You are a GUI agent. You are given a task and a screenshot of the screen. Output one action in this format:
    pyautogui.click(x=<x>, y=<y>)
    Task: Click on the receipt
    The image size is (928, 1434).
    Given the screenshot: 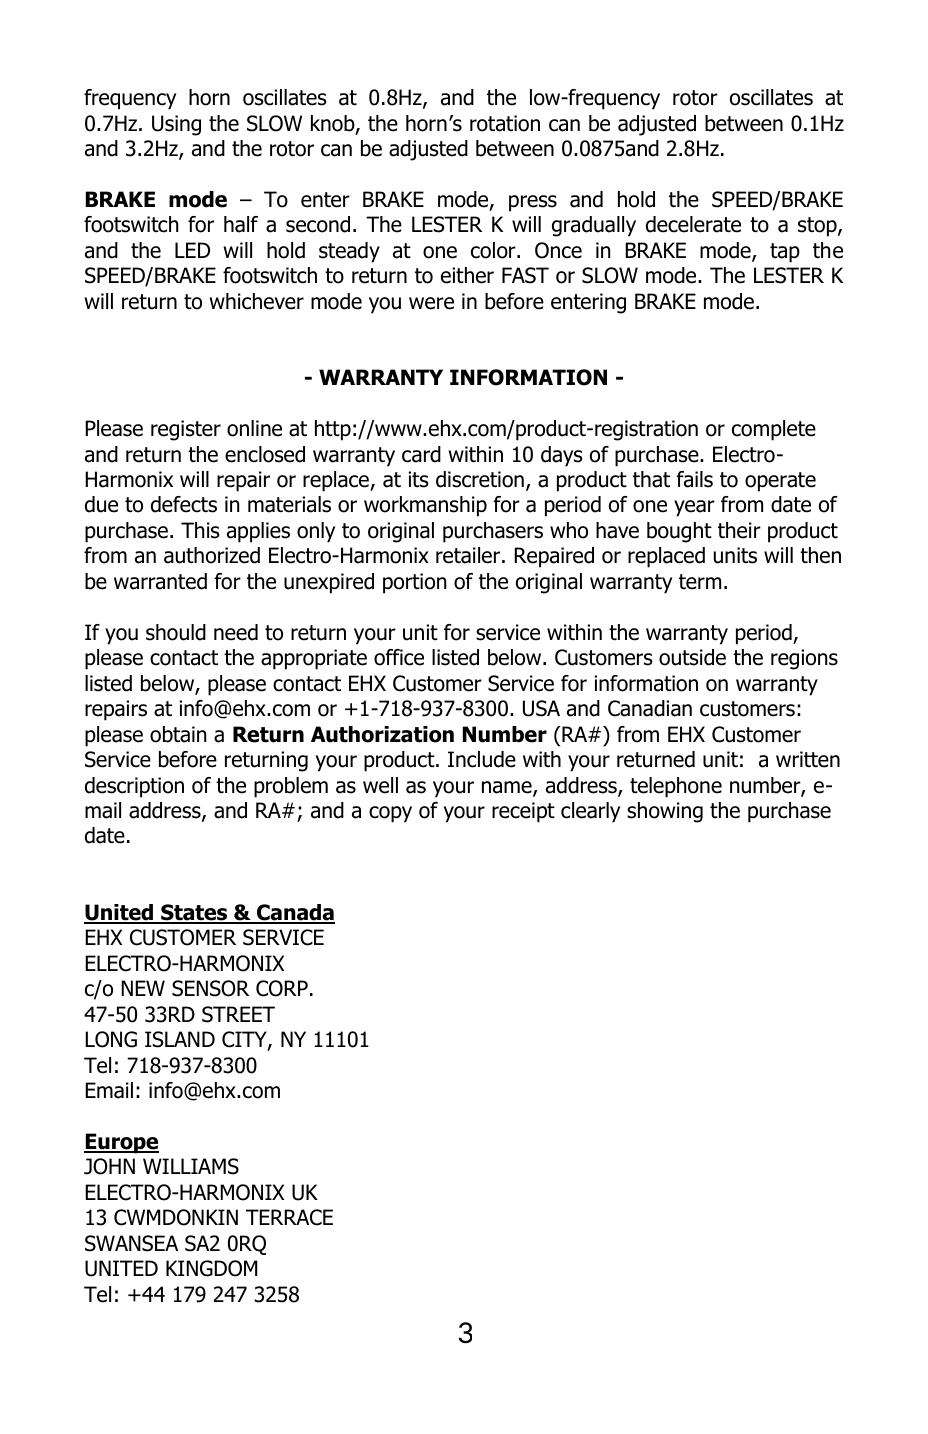 What is the action you would take?
    pyautogui.click(x=523, y=812)
